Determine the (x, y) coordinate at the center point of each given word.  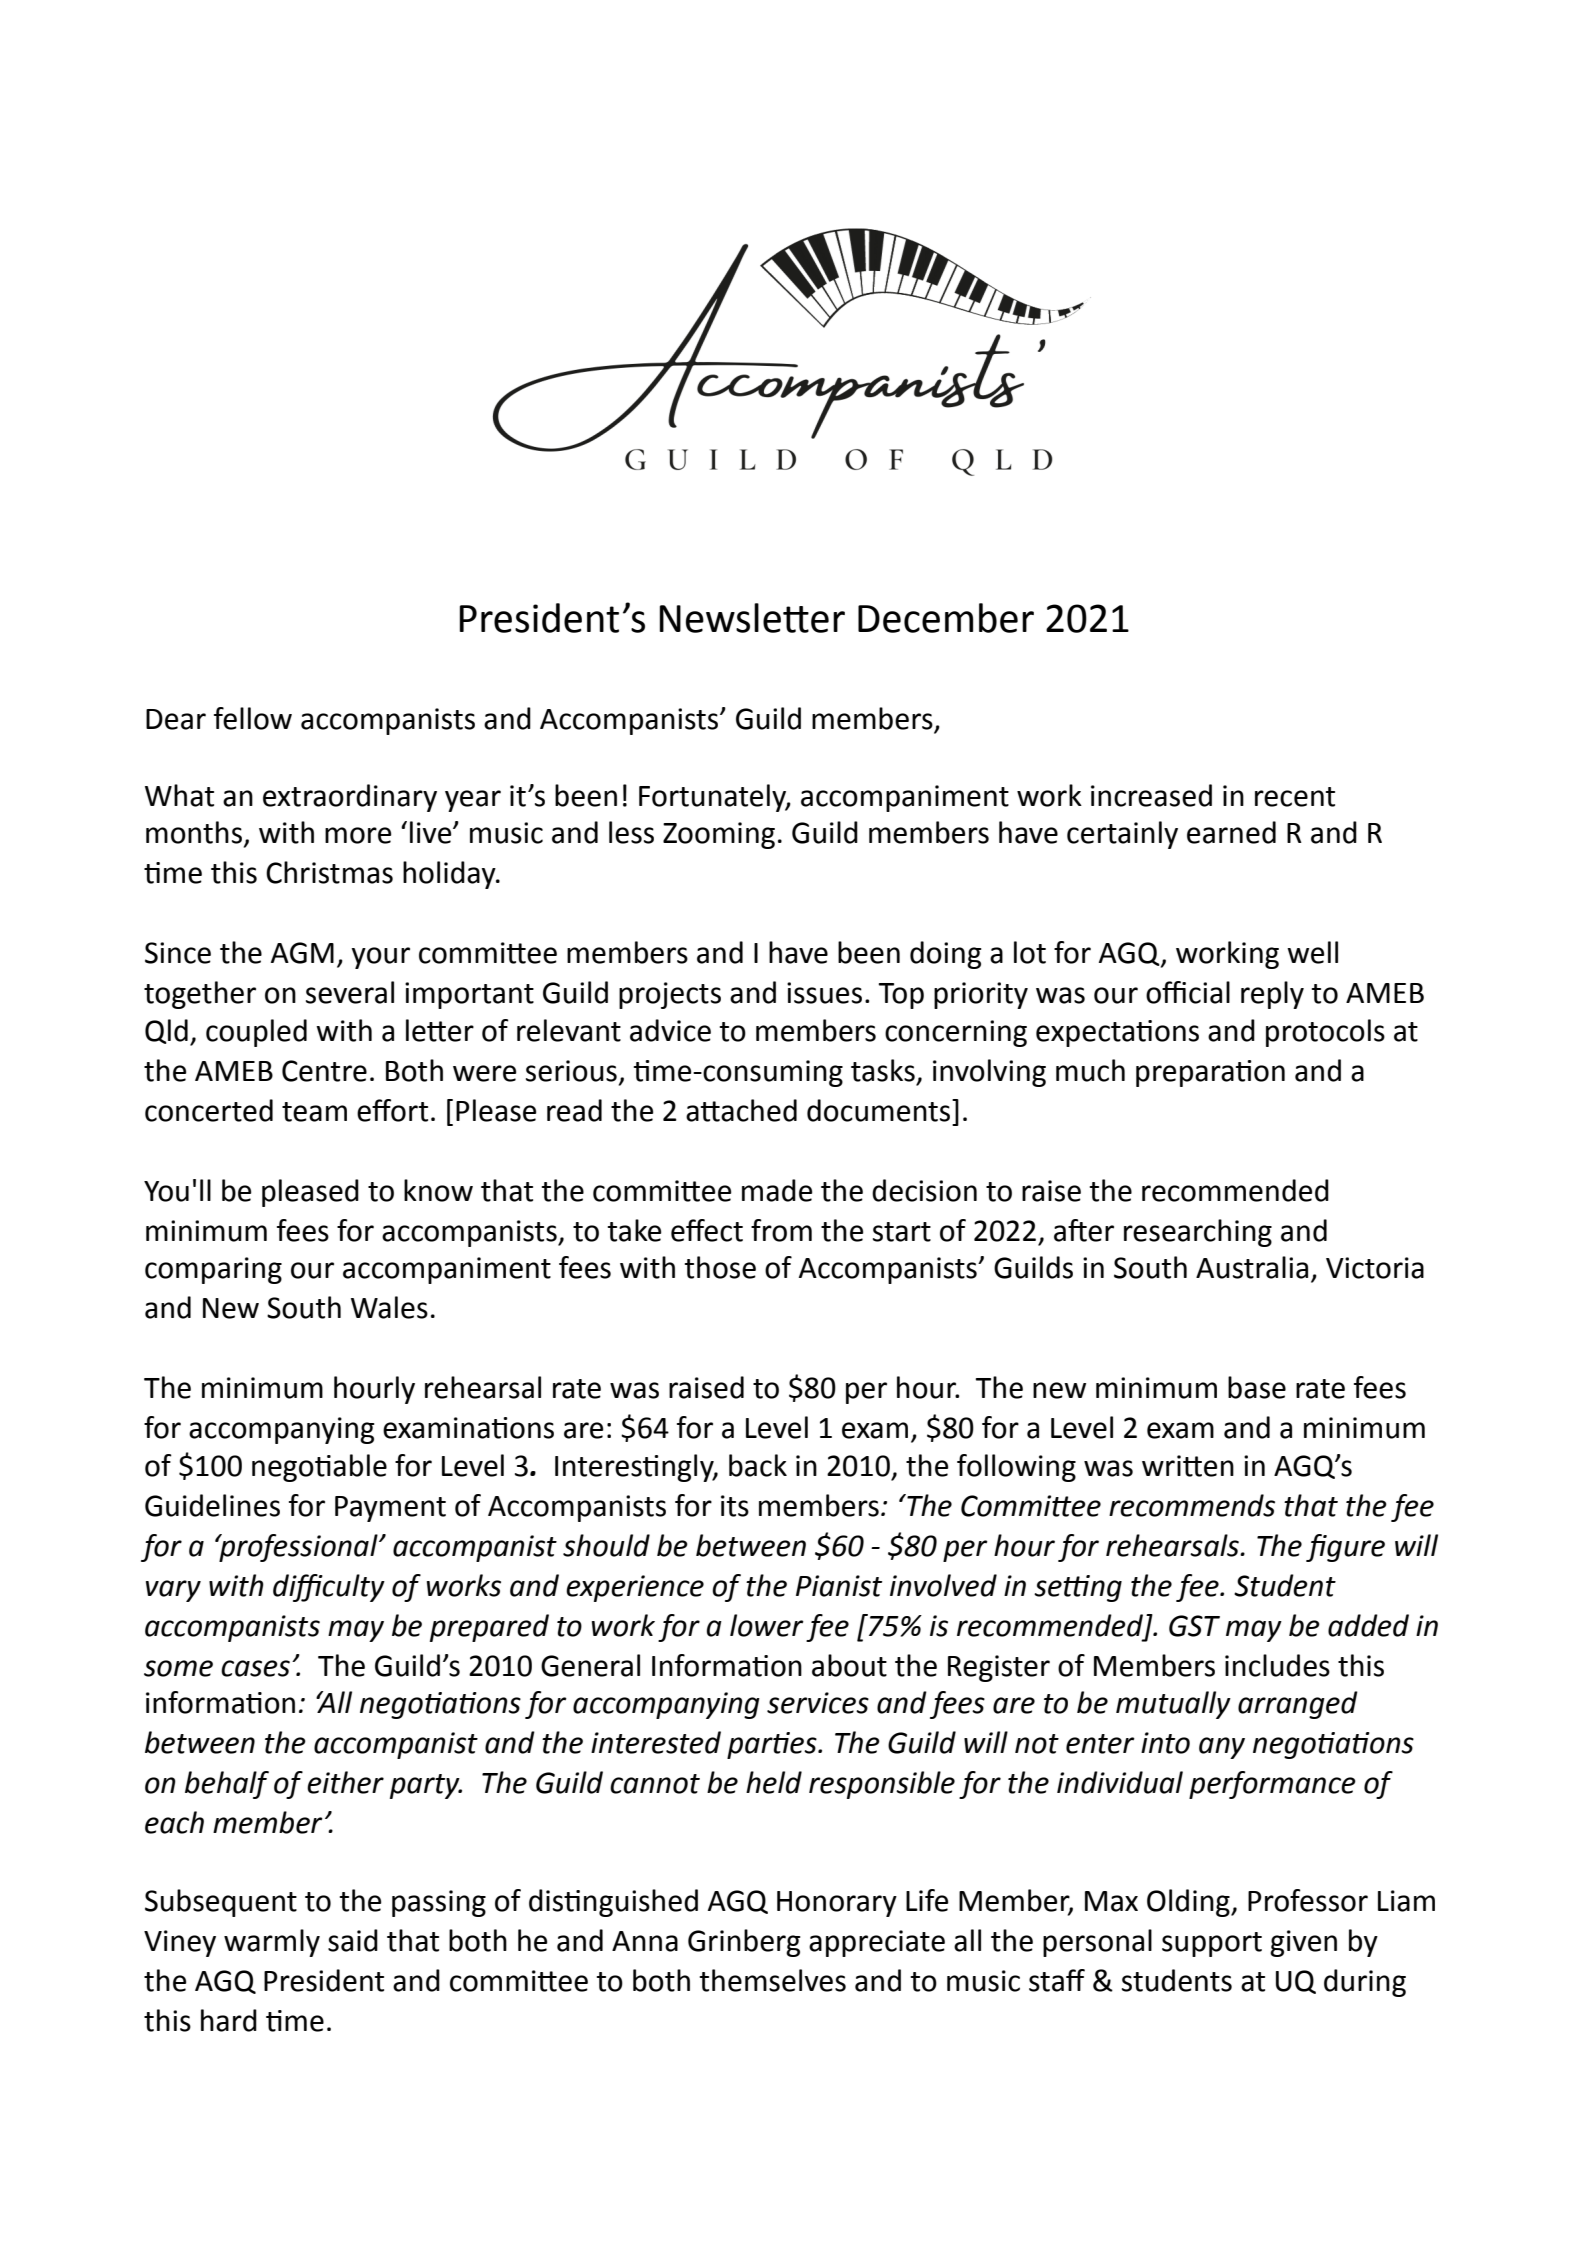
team (314, 1112)
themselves (772, 1980)
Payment (390, 1509)
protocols (1325, 1033)
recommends (1192, 1505)
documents (880, 1110)
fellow (253, 718)
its (735, 1506)
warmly (272, 1943)
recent (1295, 797)
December (946, 618)
